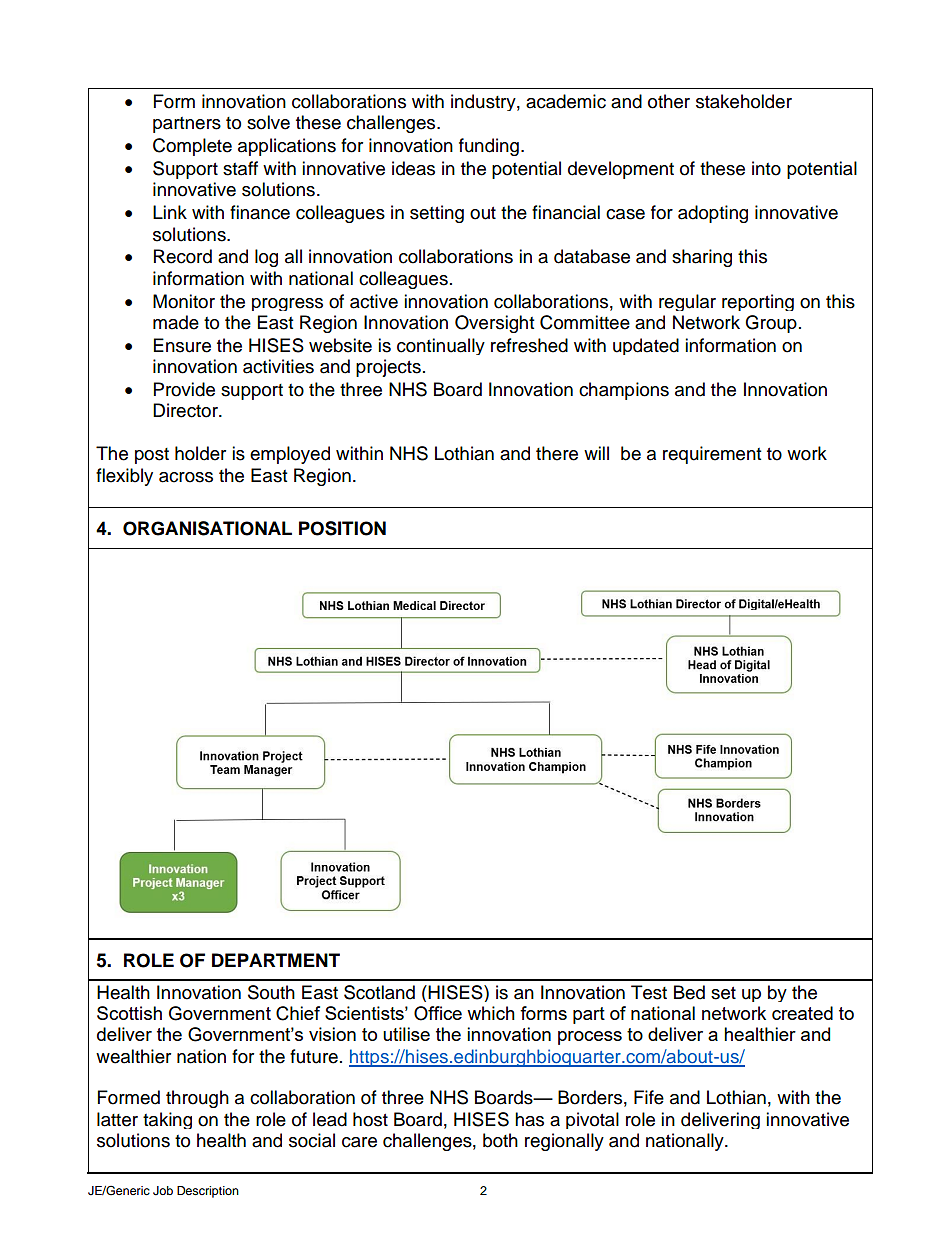 The width and height of the page is (952, 1233). I want to click on Description, so click(208, 1192).
